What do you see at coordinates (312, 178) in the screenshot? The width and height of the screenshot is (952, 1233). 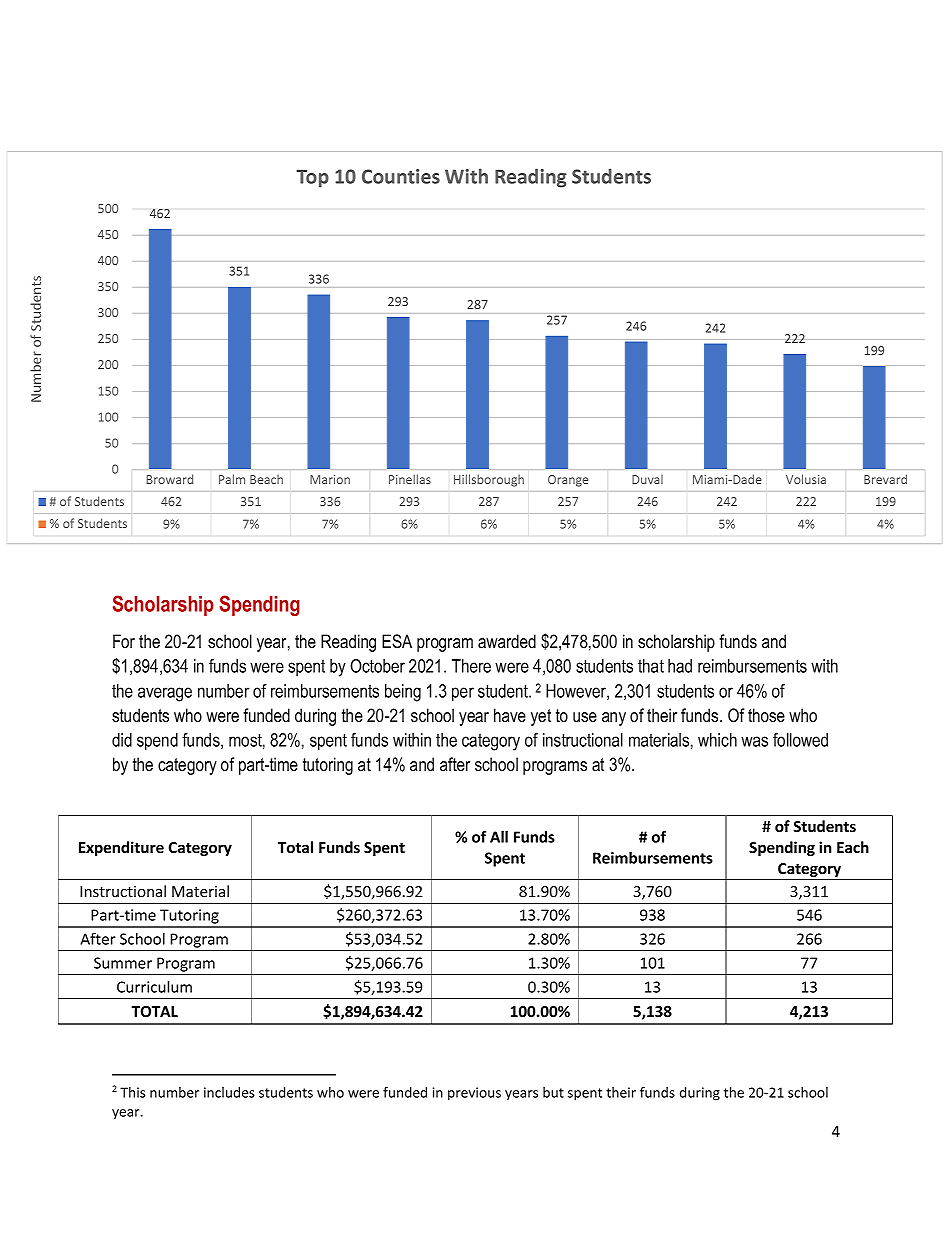 I see `Top` at bounding box center [312, 178].
